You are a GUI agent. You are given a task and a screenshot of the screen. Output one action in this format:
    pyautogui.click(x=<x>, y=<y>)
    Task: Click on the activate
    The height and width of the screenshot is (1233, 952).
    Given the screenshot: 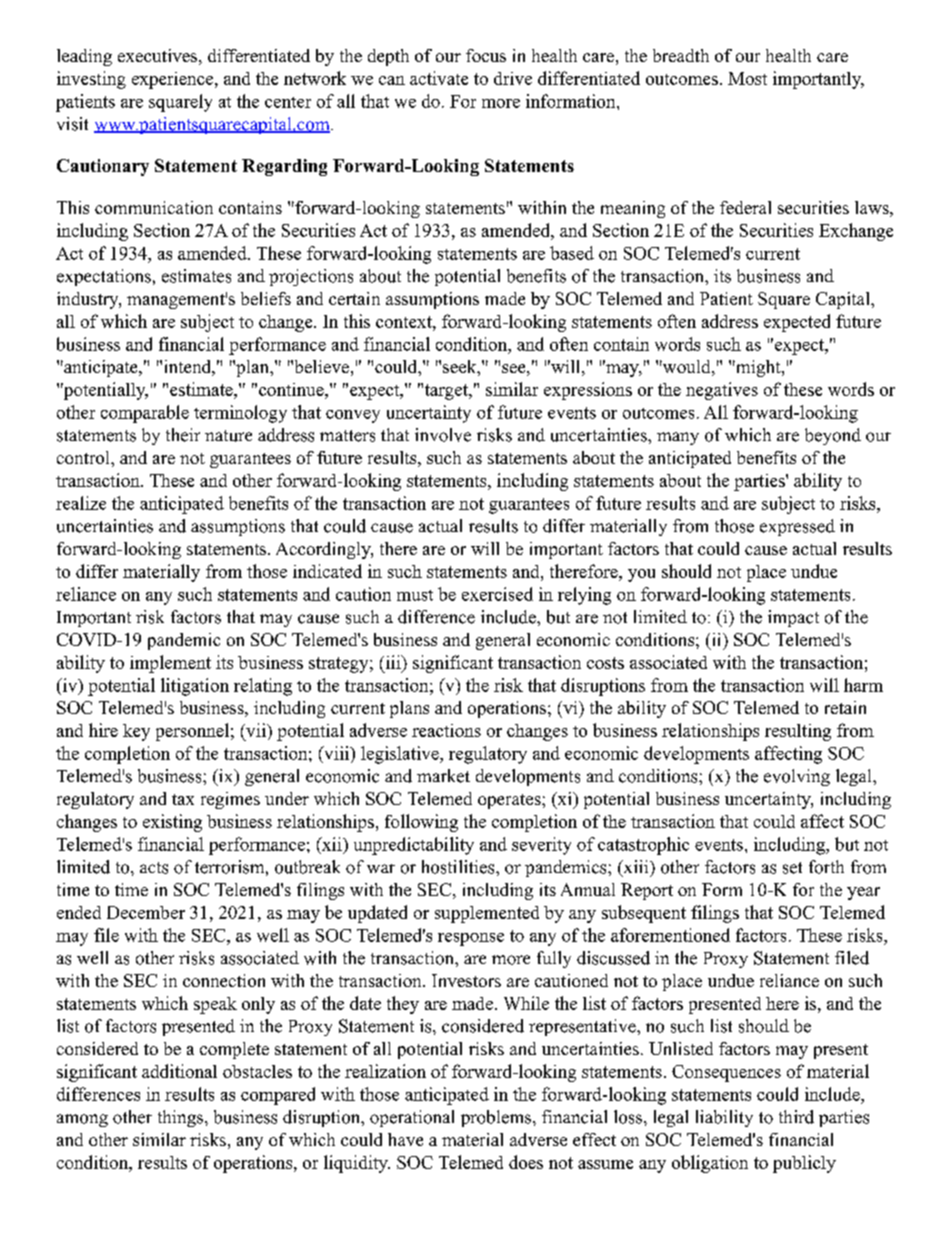 What is the action you would take?
    pyautogui.click(x=439, y=78)
